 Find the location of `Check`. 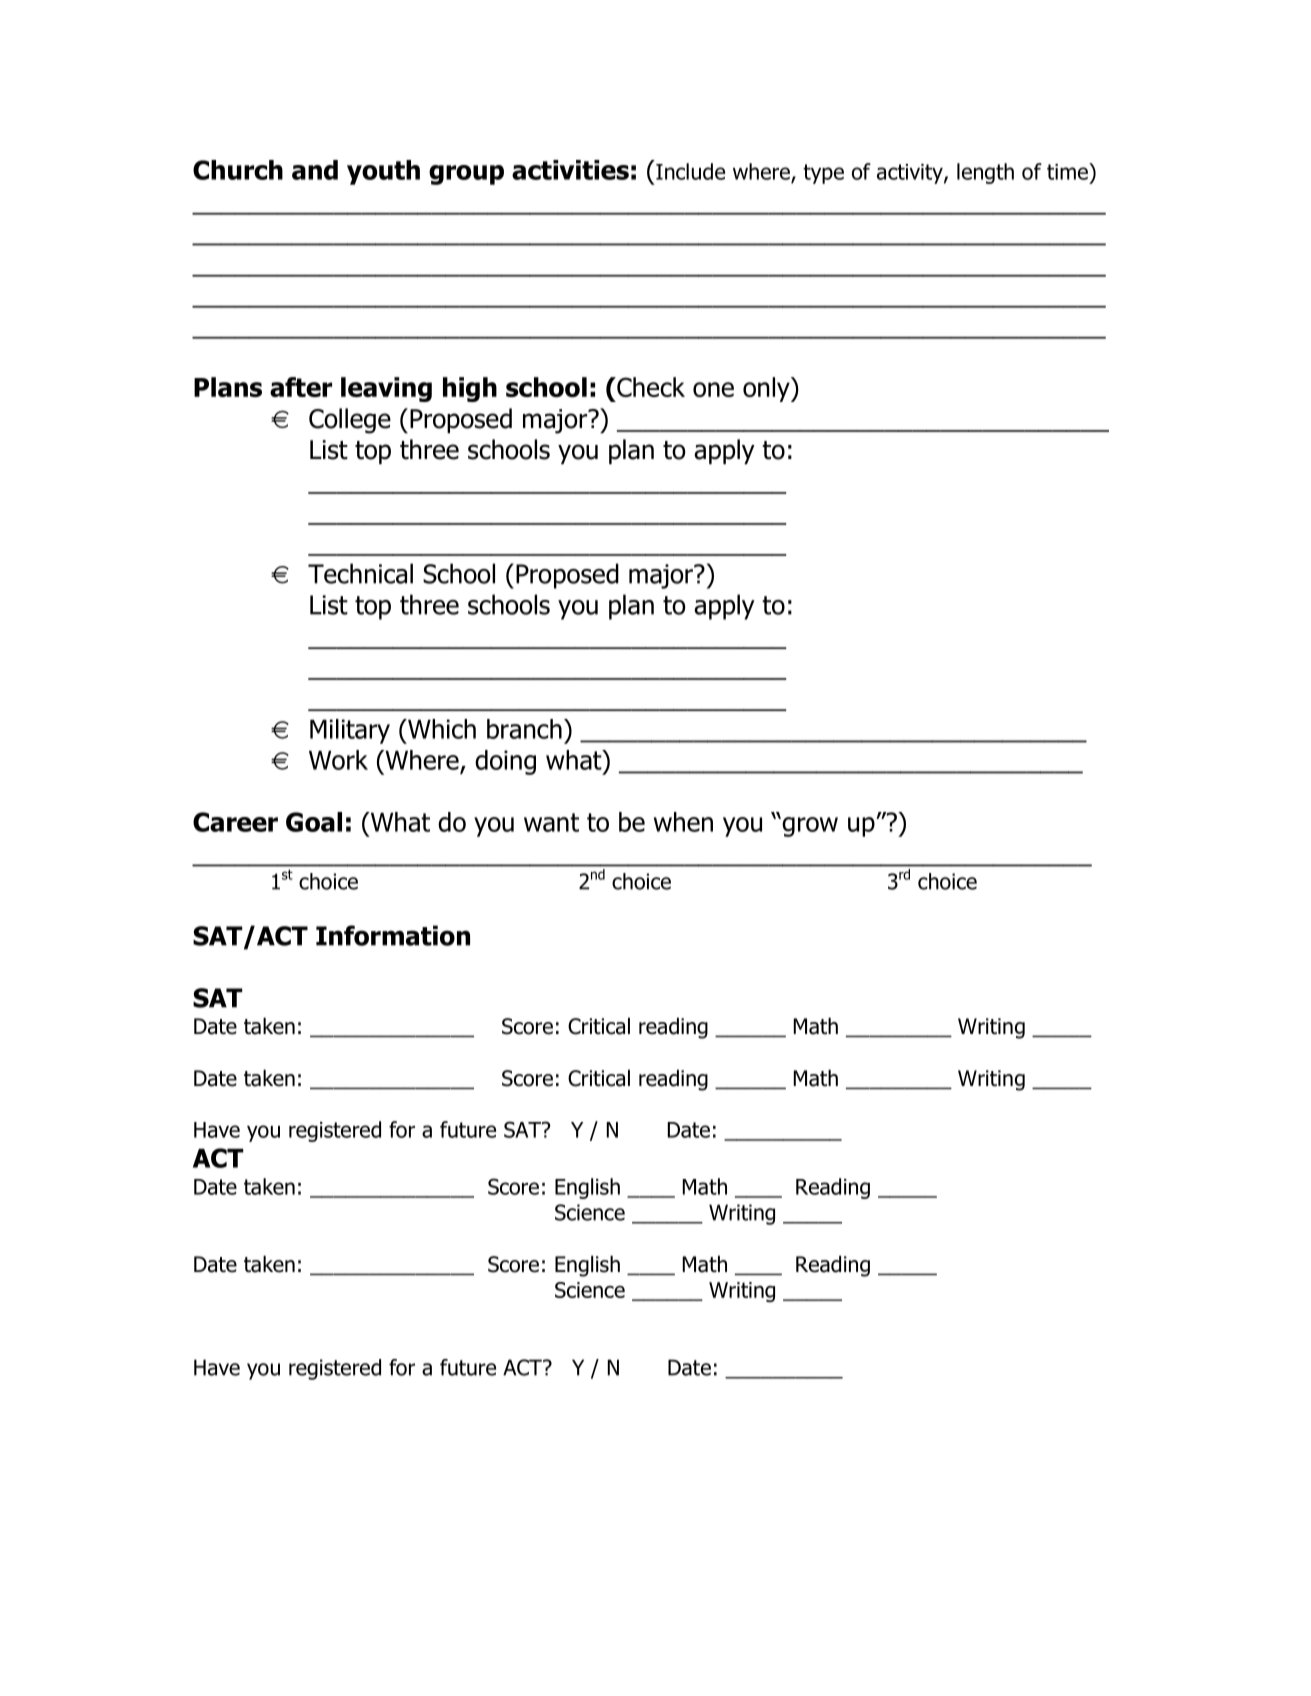

Check is located at coordinates (650, 387).
